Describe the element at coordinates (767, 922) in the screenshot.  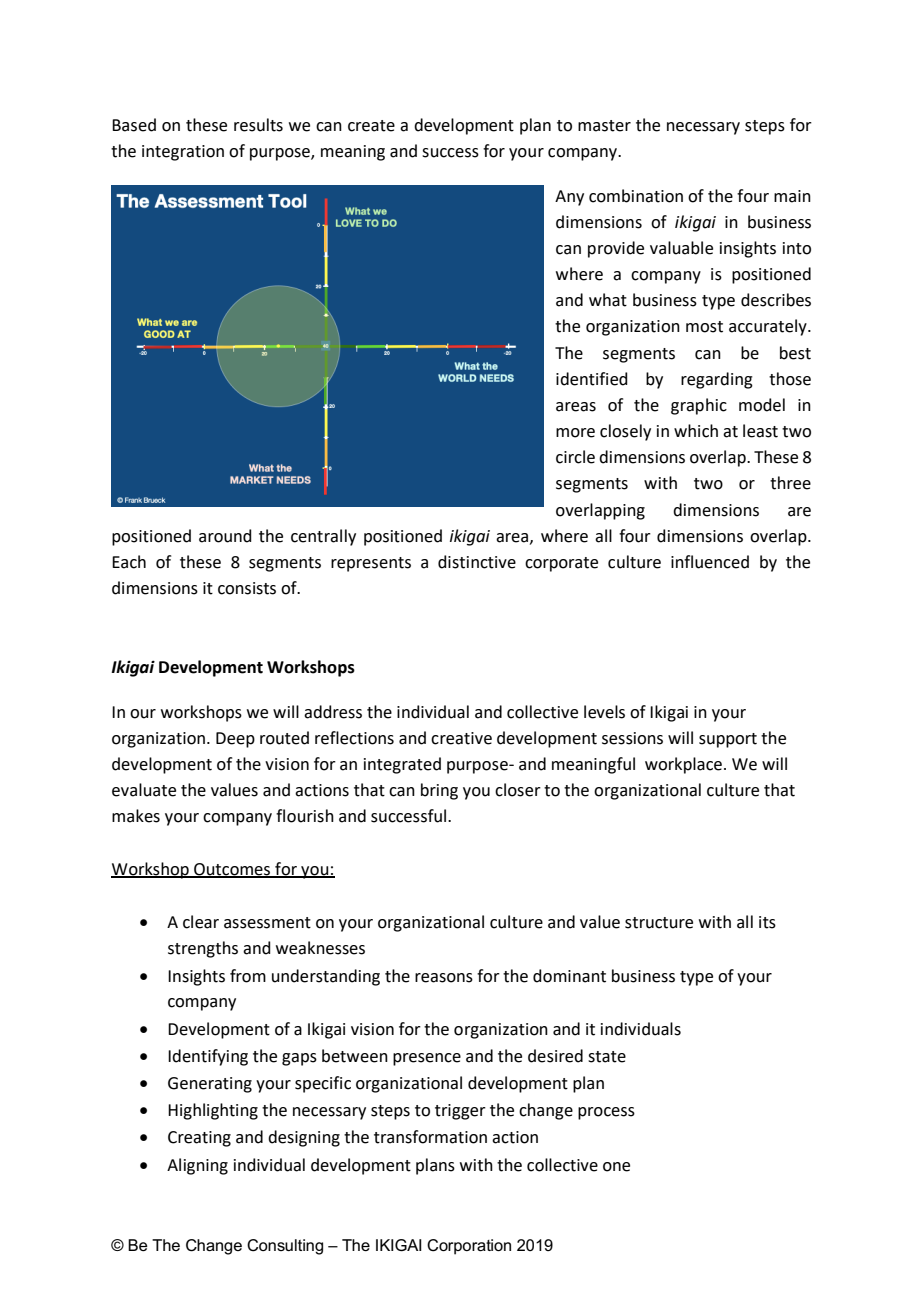
I see `its` at that location.
